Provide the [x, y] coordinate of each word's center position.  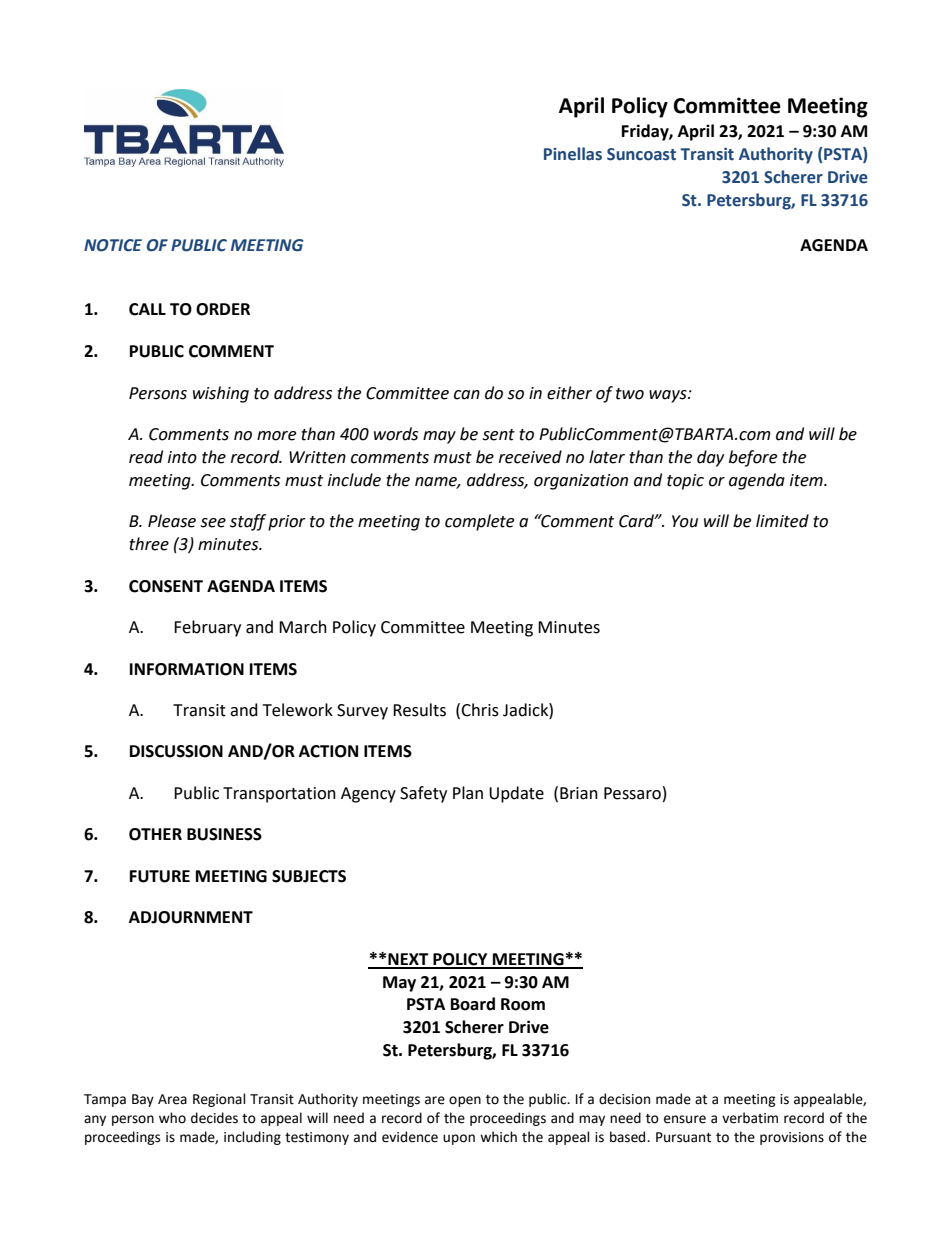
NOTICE [113, 245]
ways [669, 396]
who [172, 1118]
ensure [685, 1119]
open [465, 1101]
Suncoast [641, 154]
